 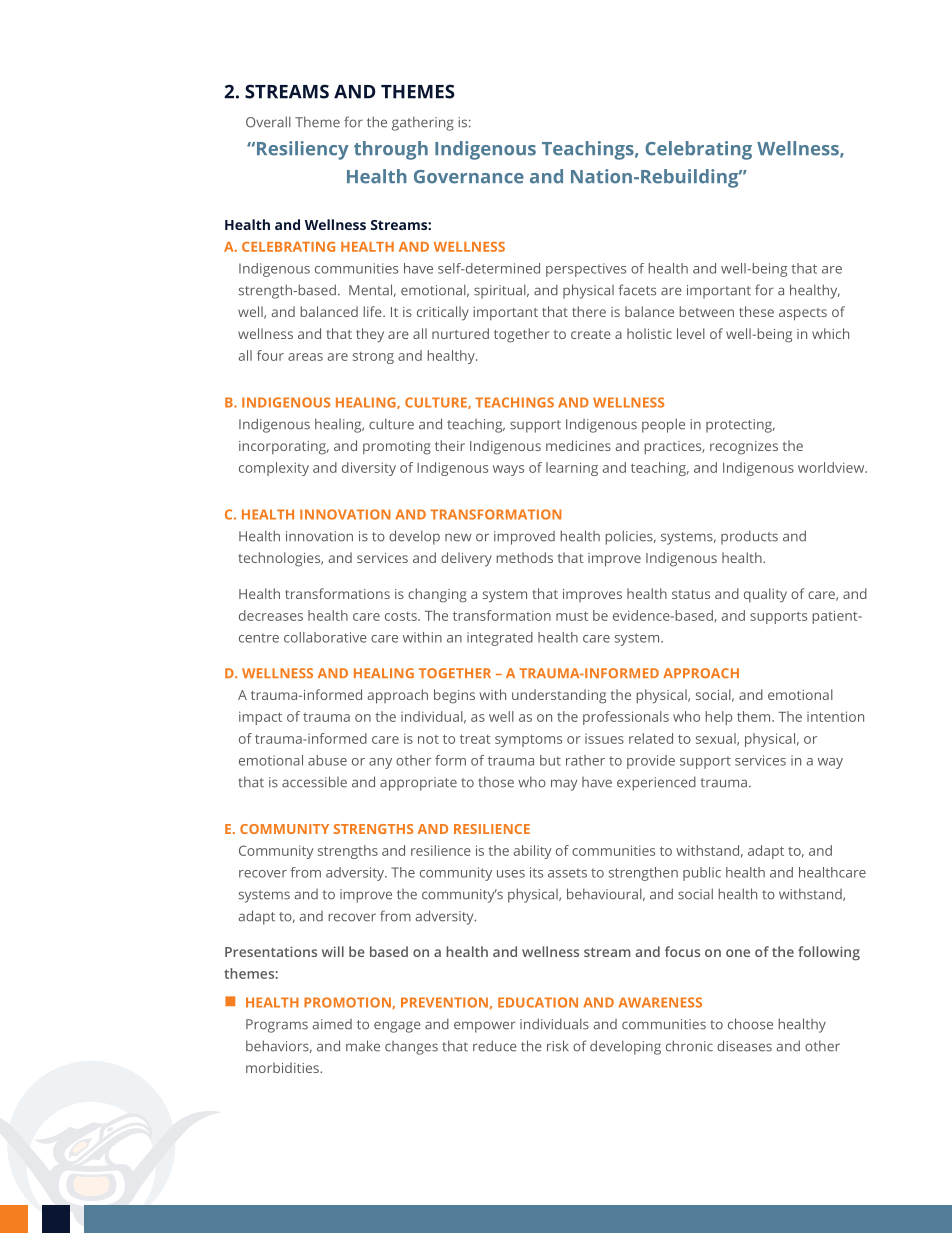 I want to click on understanding, so click(x=559, y=696).
